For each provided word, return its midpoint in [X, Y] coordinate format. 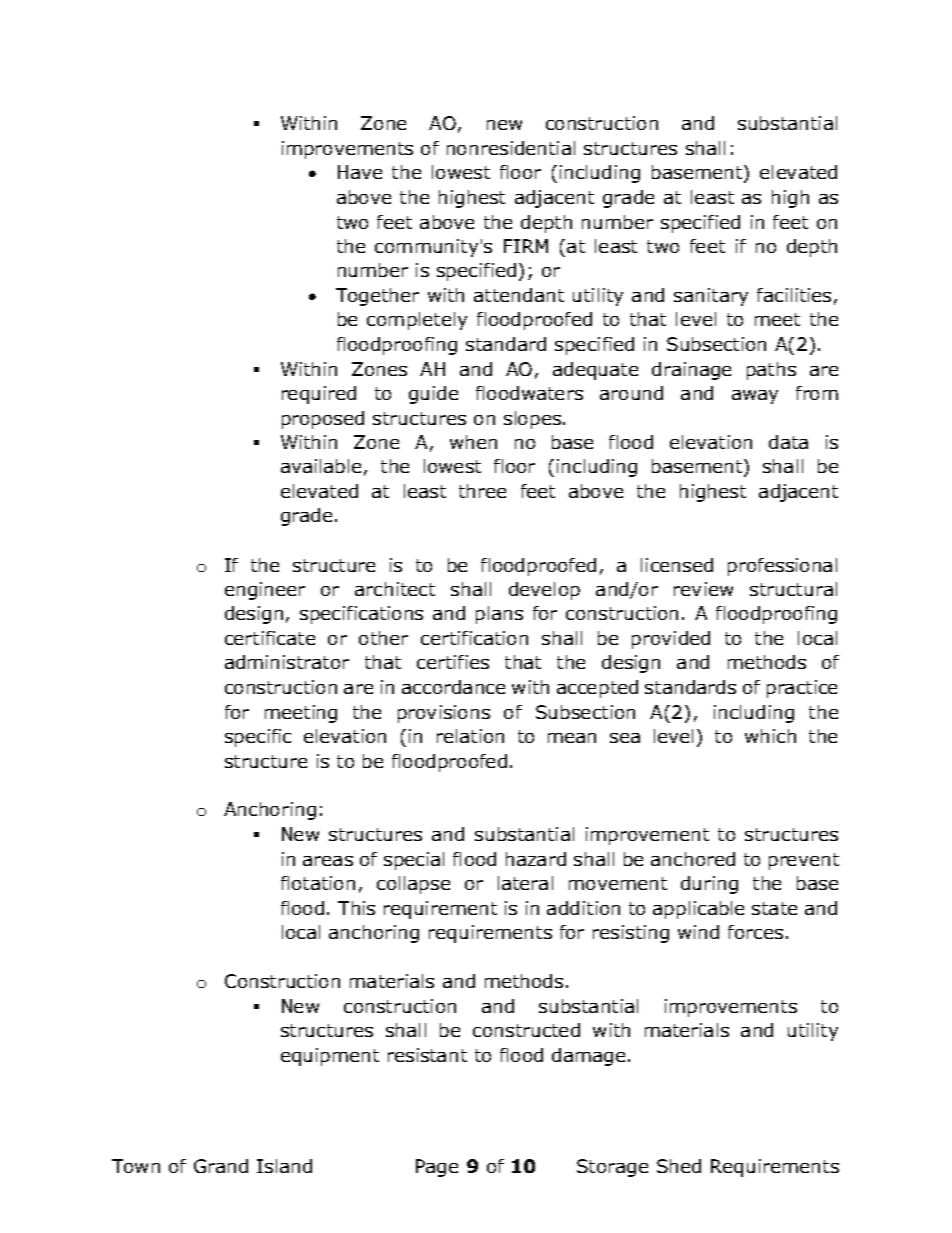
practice [802, 689]
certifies [453, 662]
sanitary [711, 297]
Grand [221, 1166]
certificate [270, 638]
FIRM [526, 246]
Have [360, 172]
